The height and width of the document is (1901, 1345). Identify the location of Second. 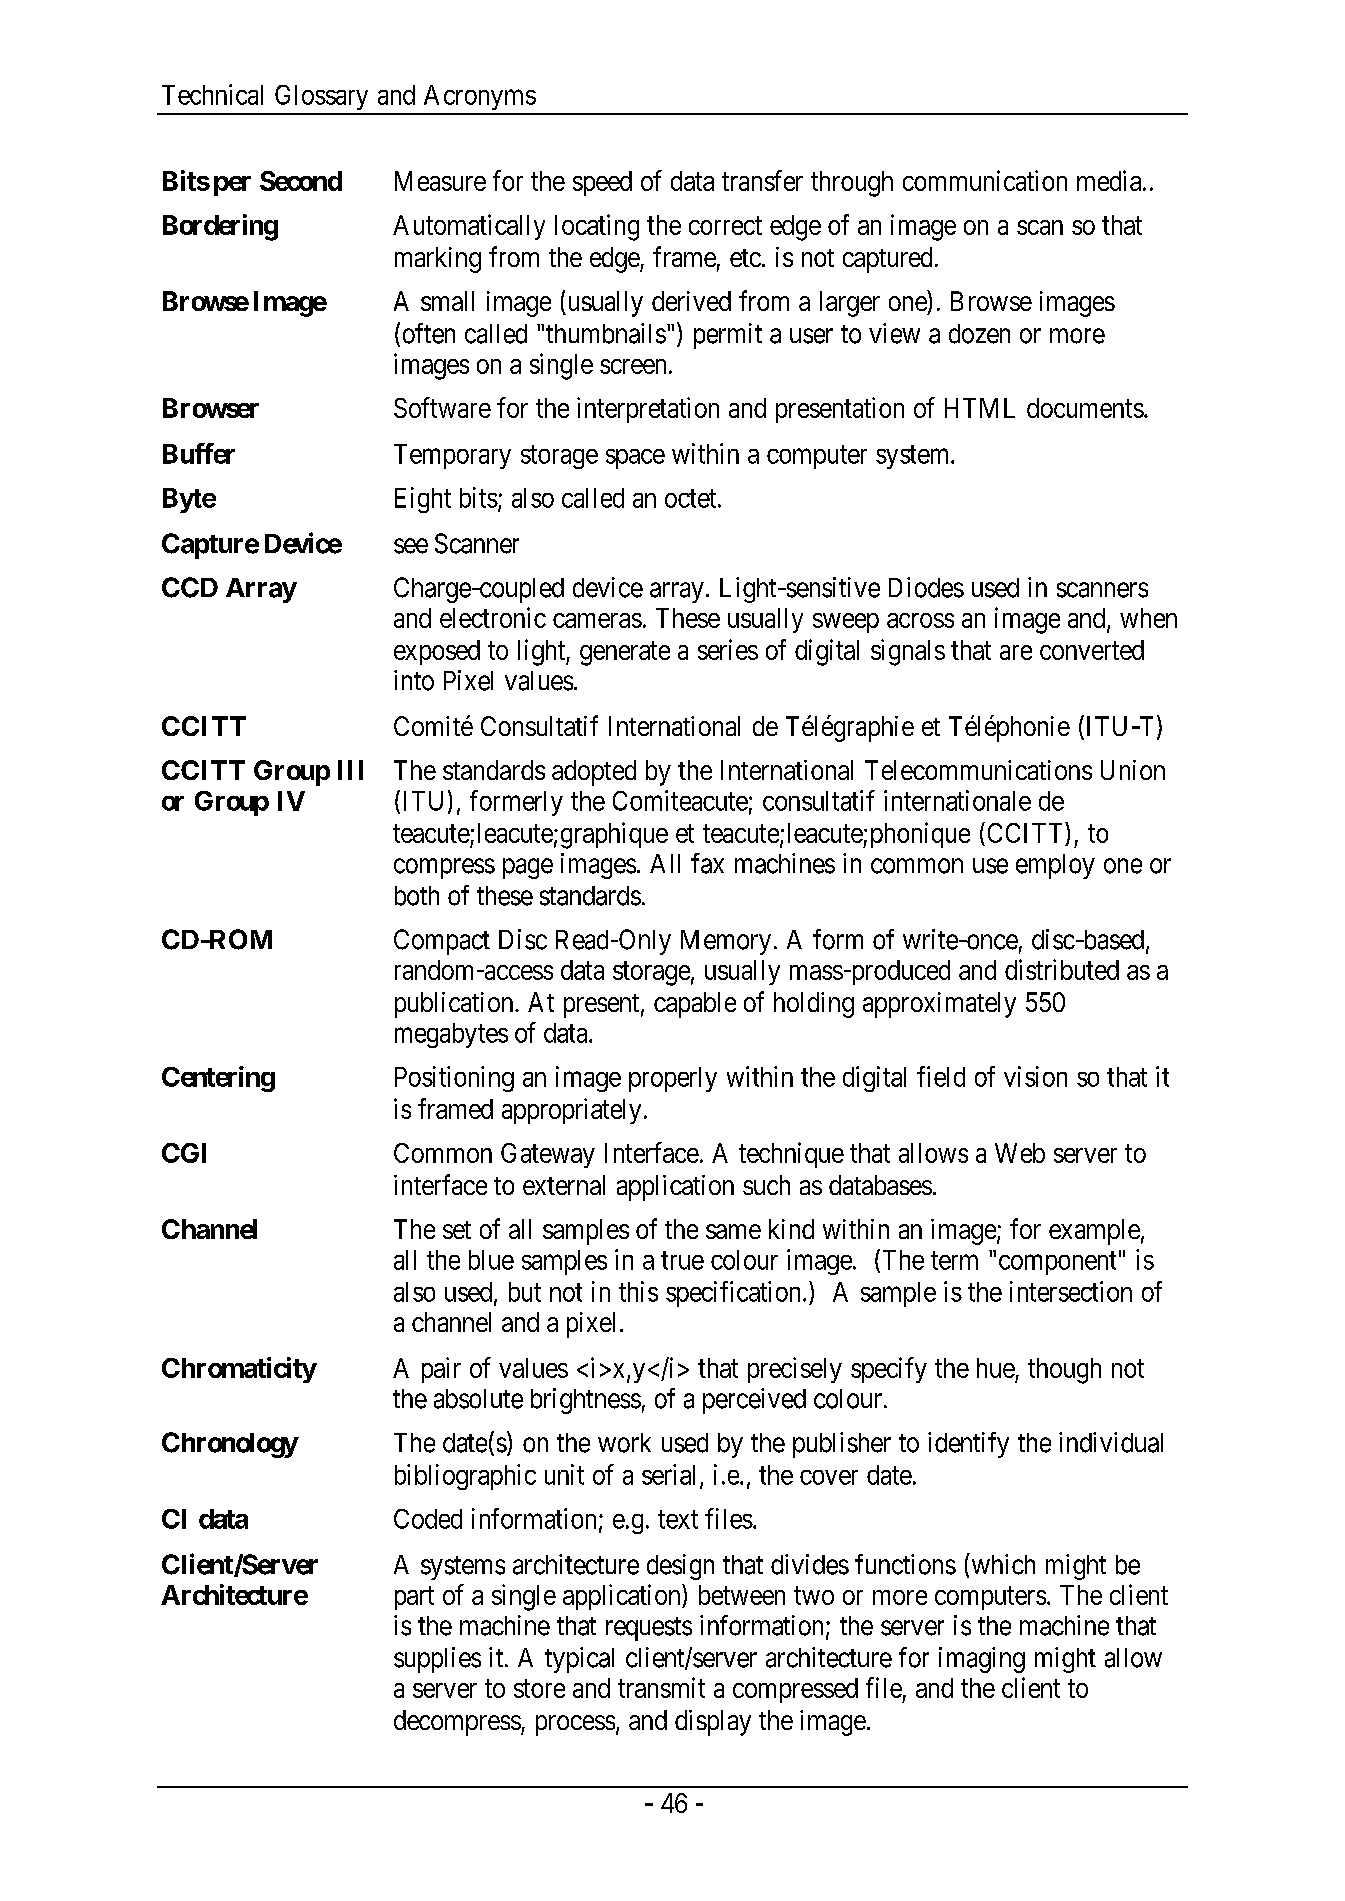
(301, 181).
